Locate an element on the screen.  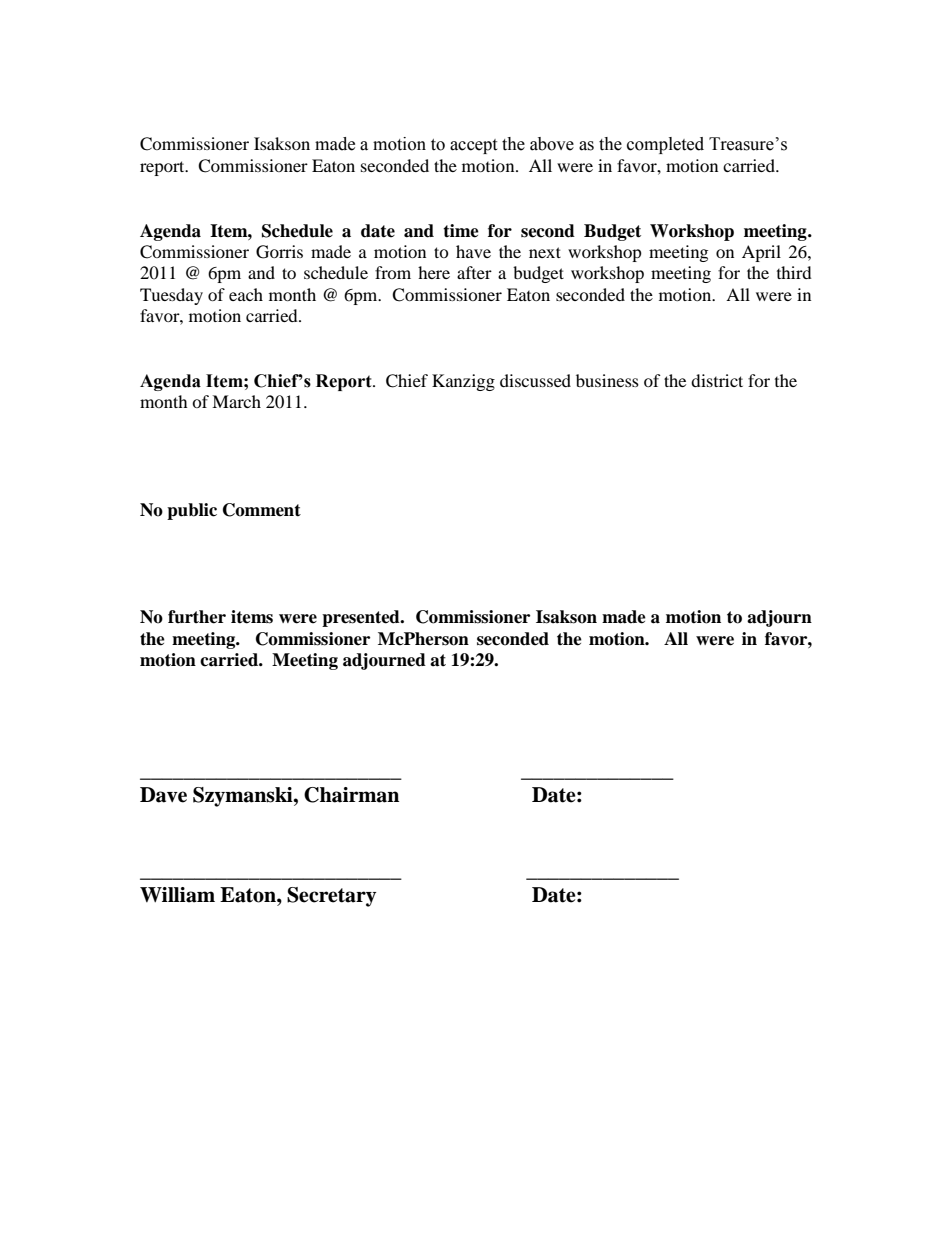
presented is located at coordinates (362, 618).
